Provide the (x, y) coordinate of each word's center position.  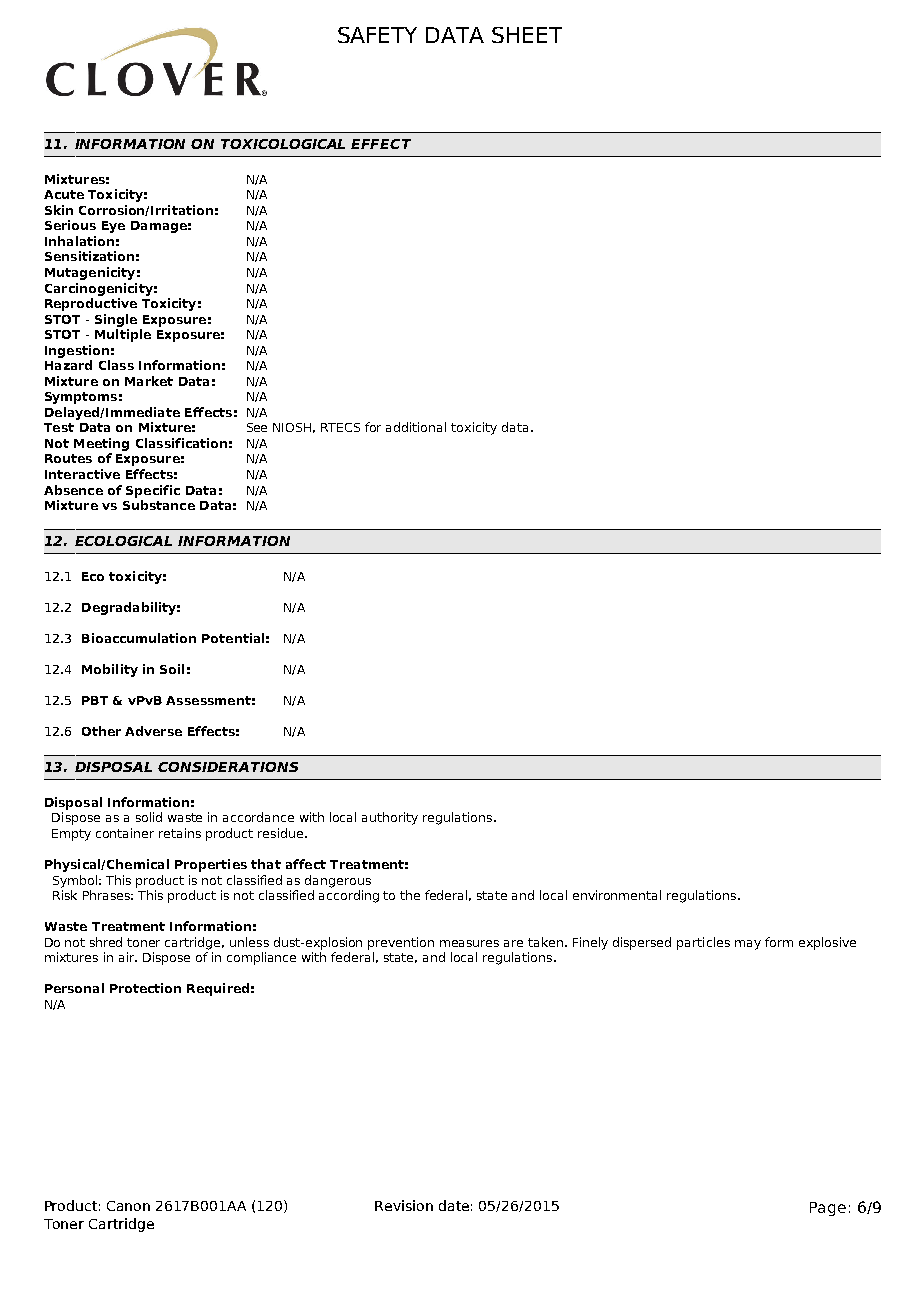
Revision (404, 1205)
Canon (128, 1206)
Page (828, 1209)
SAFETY (377, 35)
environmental (617, 895)
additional (416, 427)
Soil (172, 669)
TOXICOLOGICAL (283, 144)
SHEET (527, 35)
